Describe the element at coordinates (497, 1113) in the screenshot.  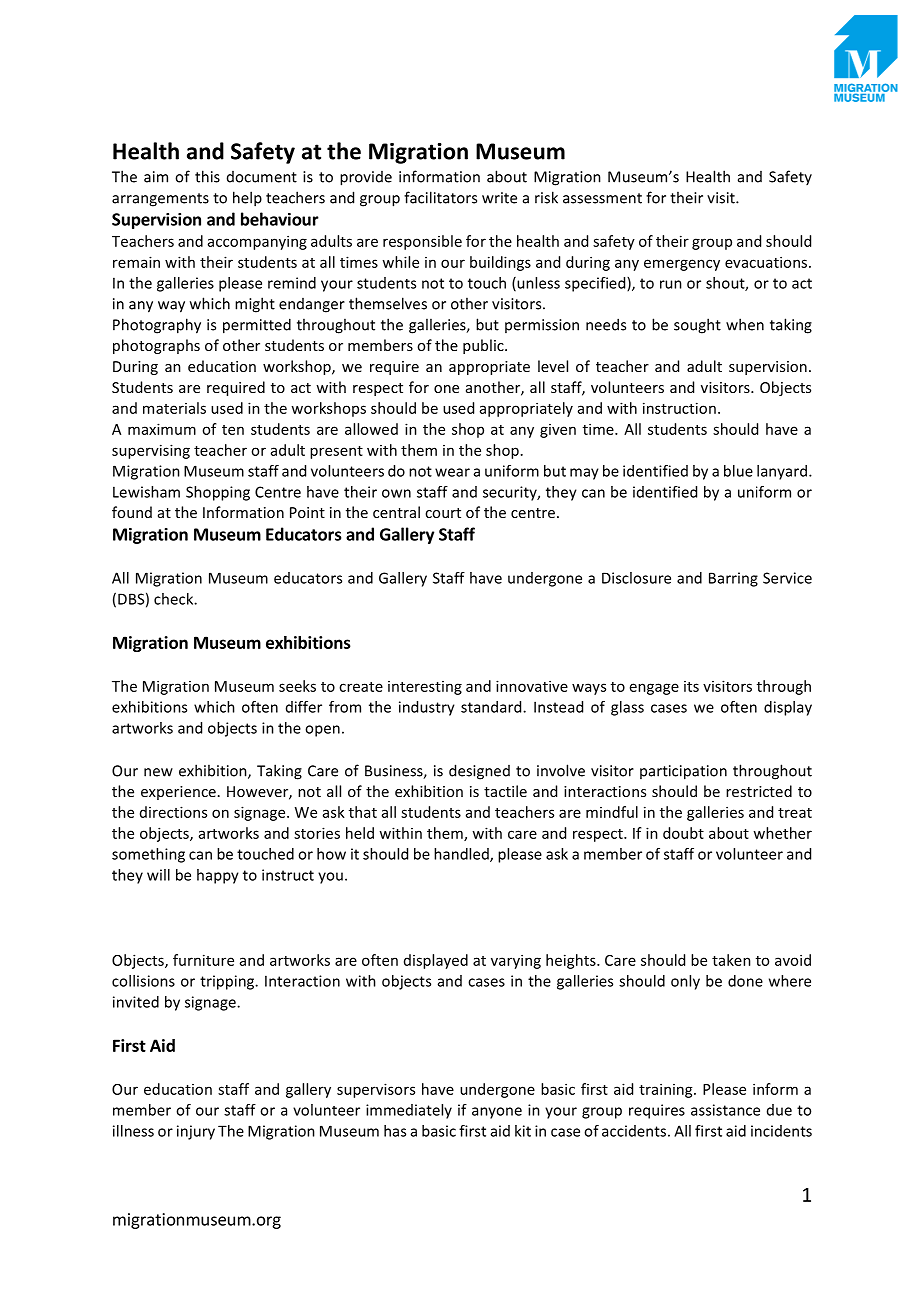
I see `anyone` at that location.
